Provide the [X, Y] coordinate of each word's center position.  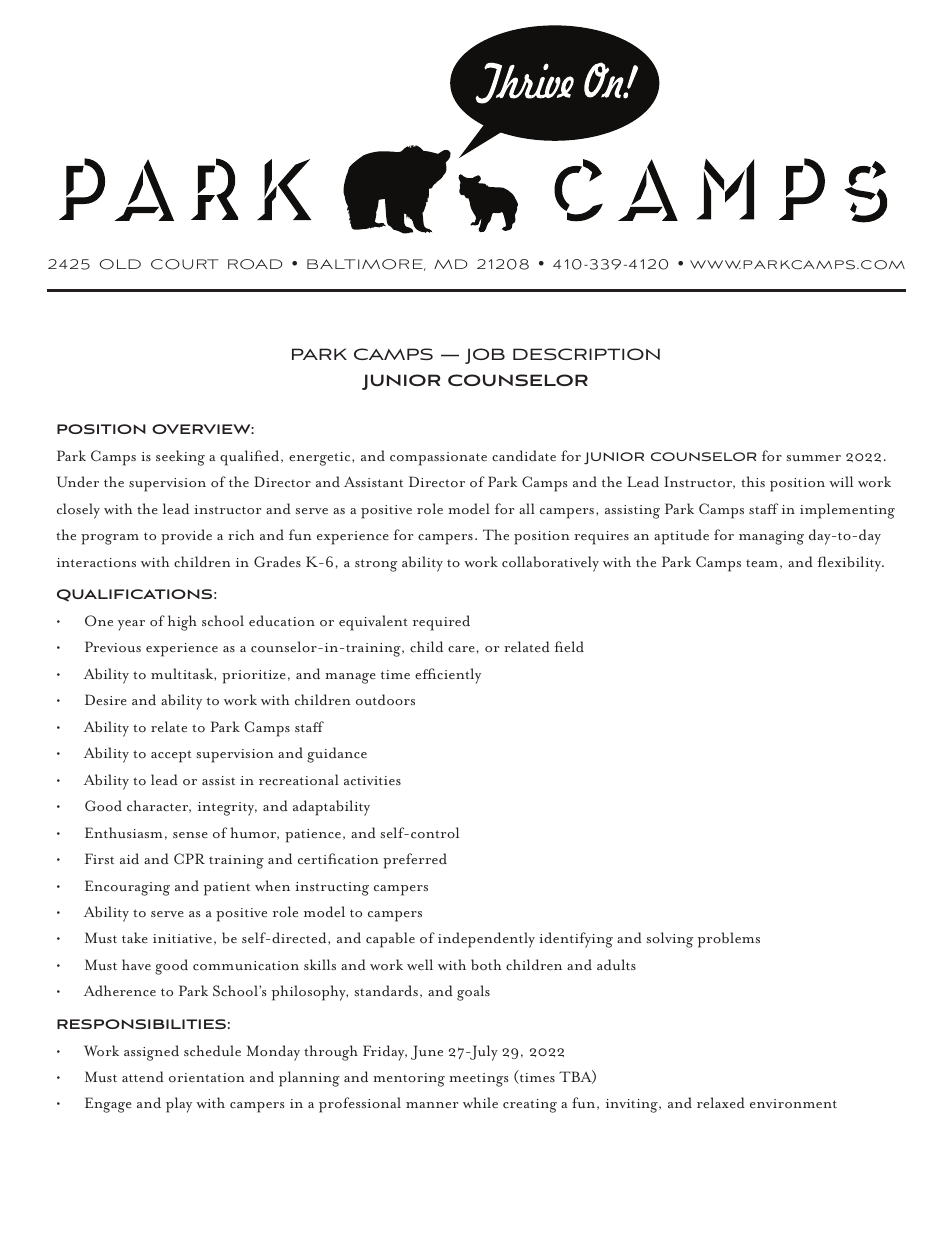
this [753, 481]
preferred [415, 861]
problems [729, 940]
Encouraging [127, 888]
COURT [185, 264]
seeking [180, 458]
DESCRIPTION [586, 354]
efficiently [448, 676]
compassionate [438, 459]
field [569, 647]
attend [143, 1077]
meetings [479, 1080]
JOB [485, 356]
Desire [106, 700]
